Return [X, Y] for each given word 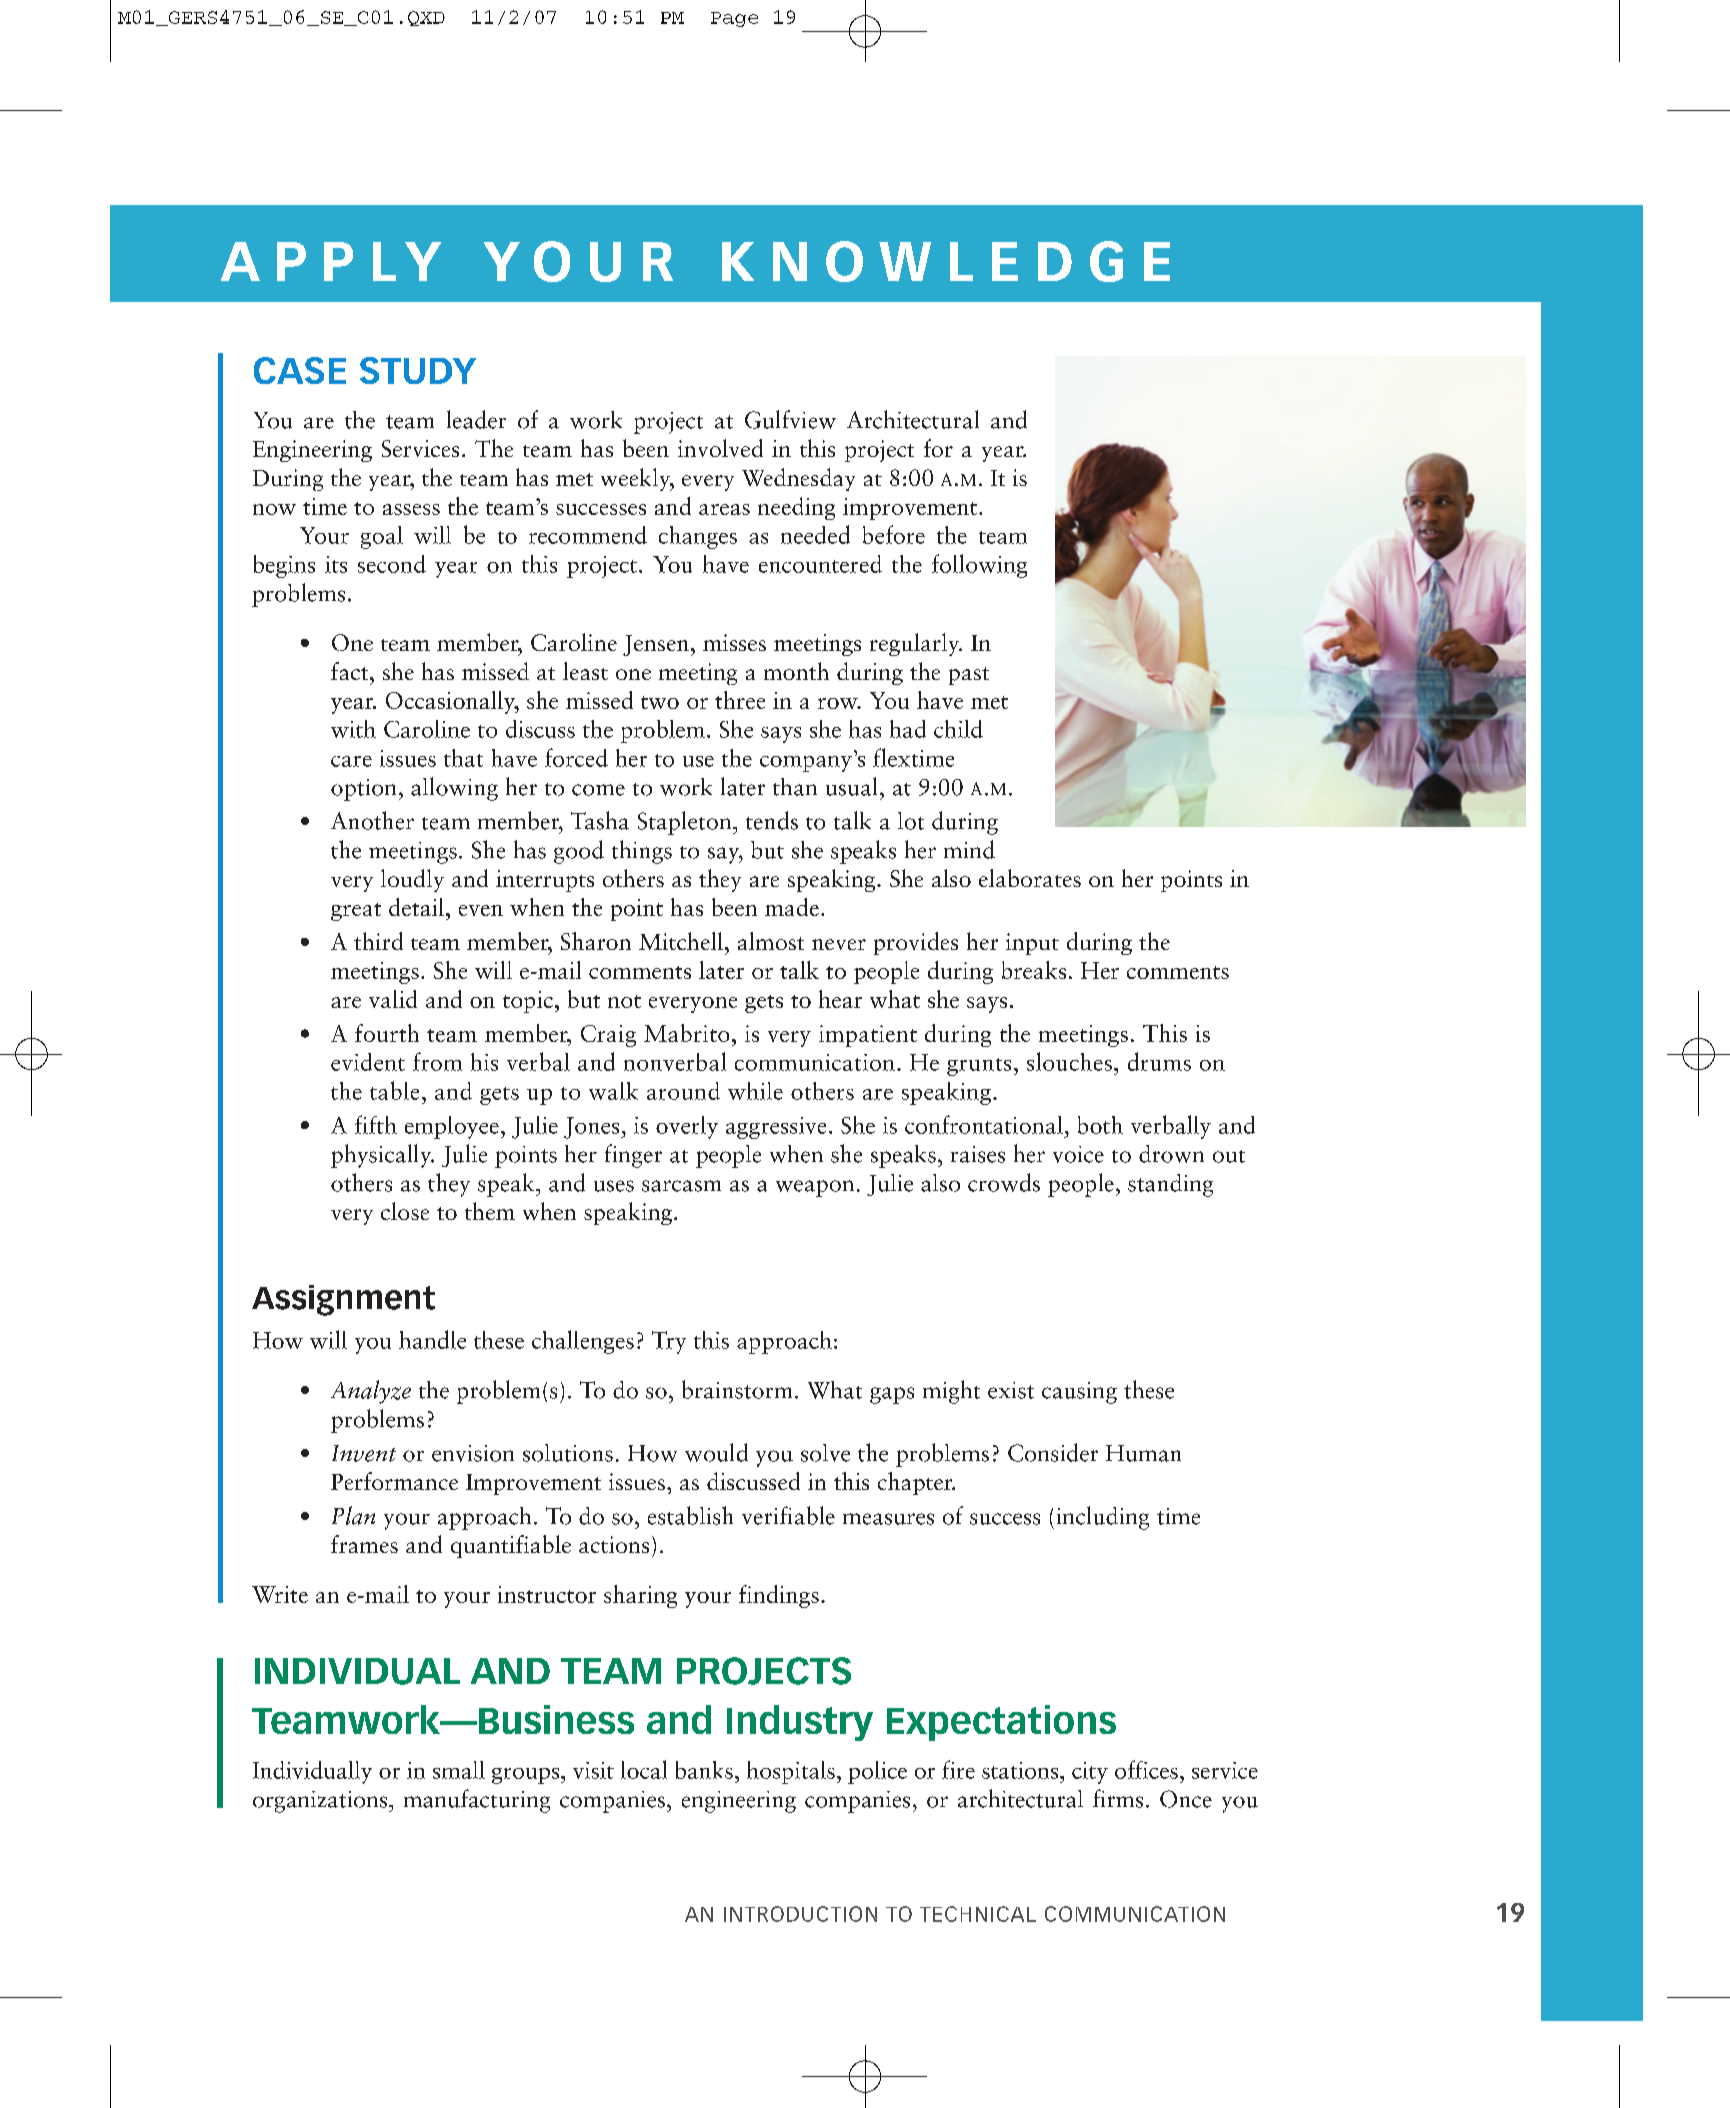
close [405, 1211]
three [740, 700]
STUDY [418, 370]
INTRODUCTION [800, 1914]
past [969, 676]
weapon [815, 1188]
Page [734, 19]
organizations [321, 1802]
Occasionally [451, 702]
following [979, 566]
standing [1170, 1185]
